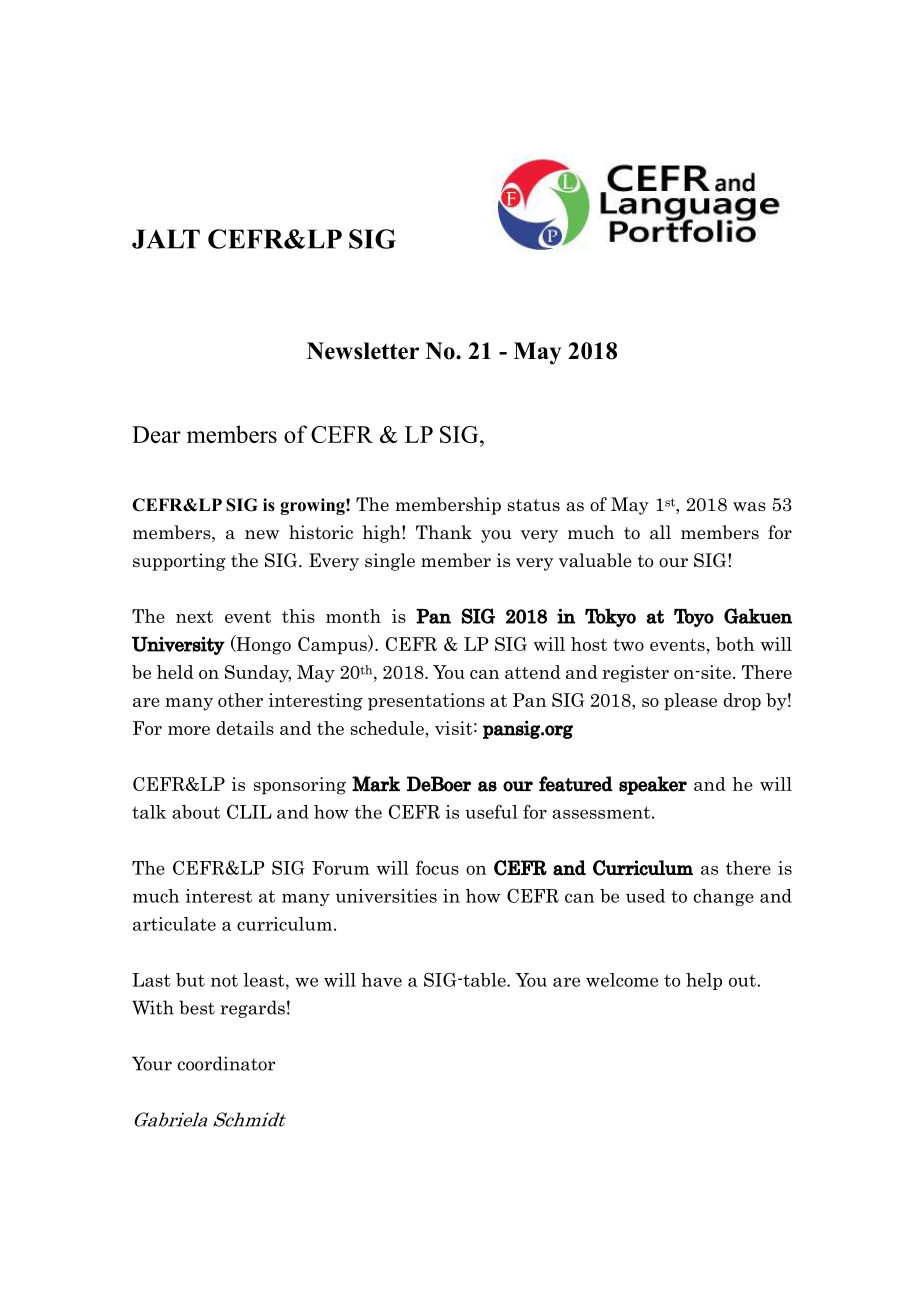  What do you see at coordinates (363, 351) in the screenshot?
I see `Newsletter` at bounding box center [363, 351].
